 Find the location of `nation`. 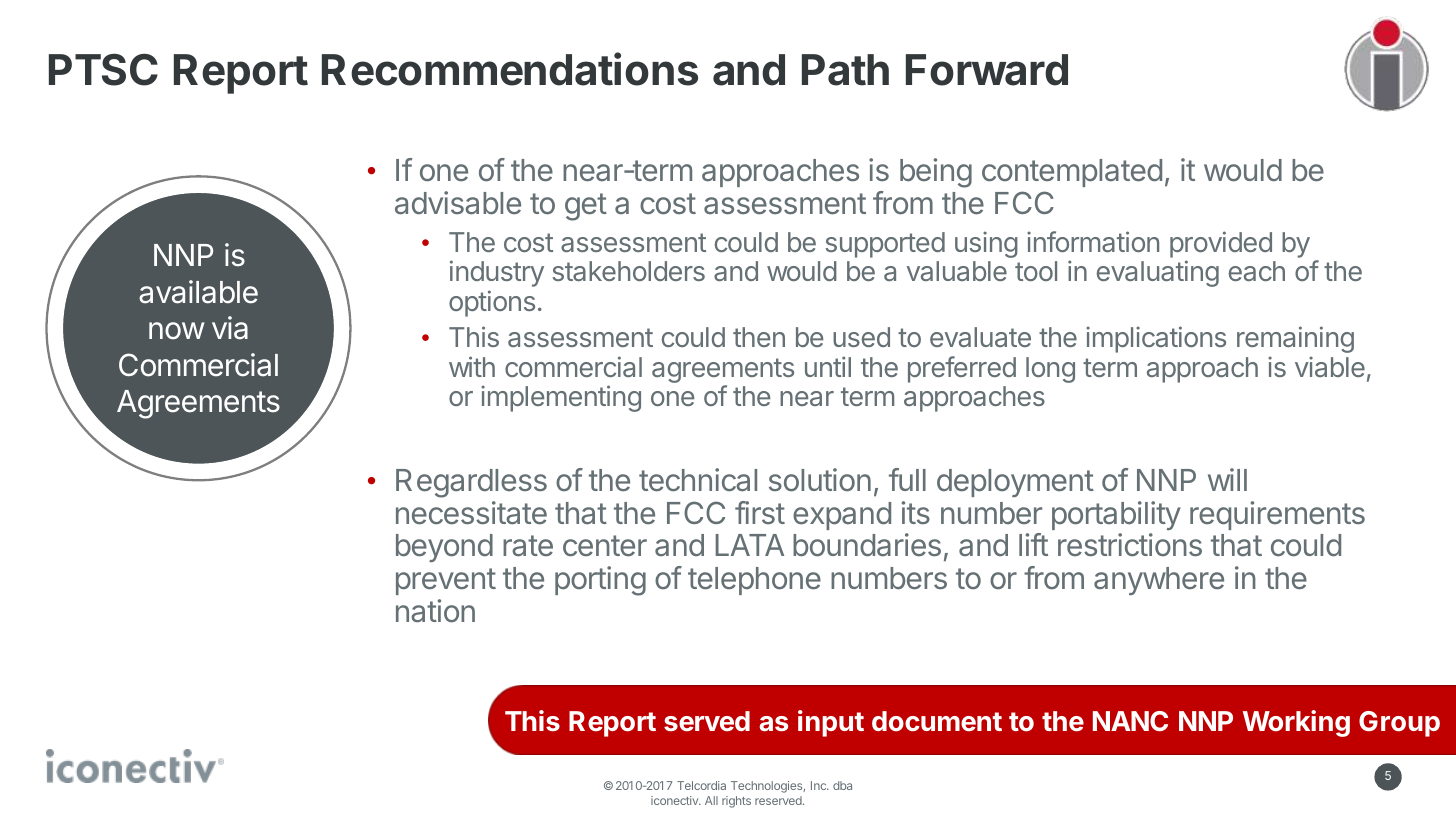

nation is located at coordinates (435, 611).
